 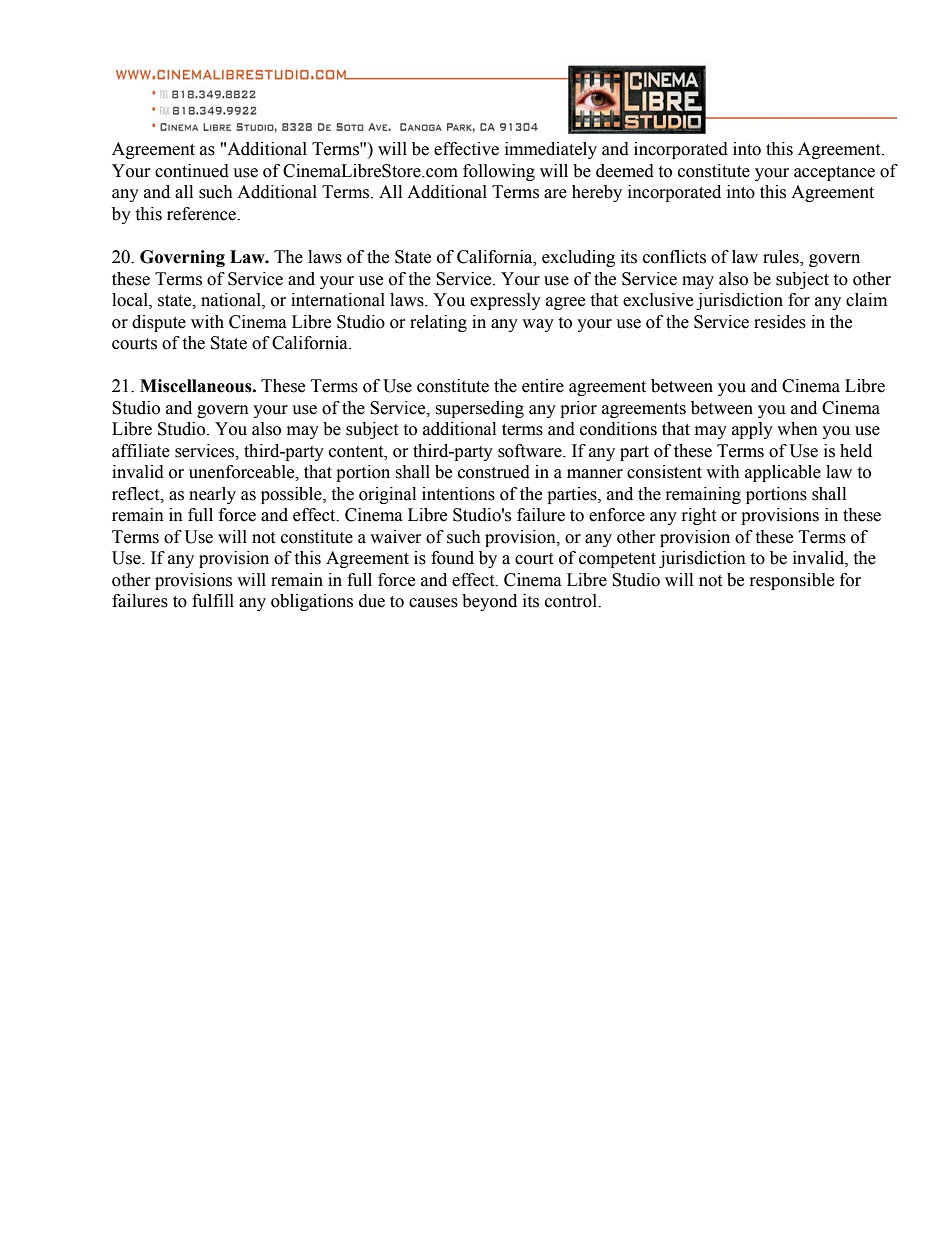 I want to click on dispute, so click(x=159, y=323).
